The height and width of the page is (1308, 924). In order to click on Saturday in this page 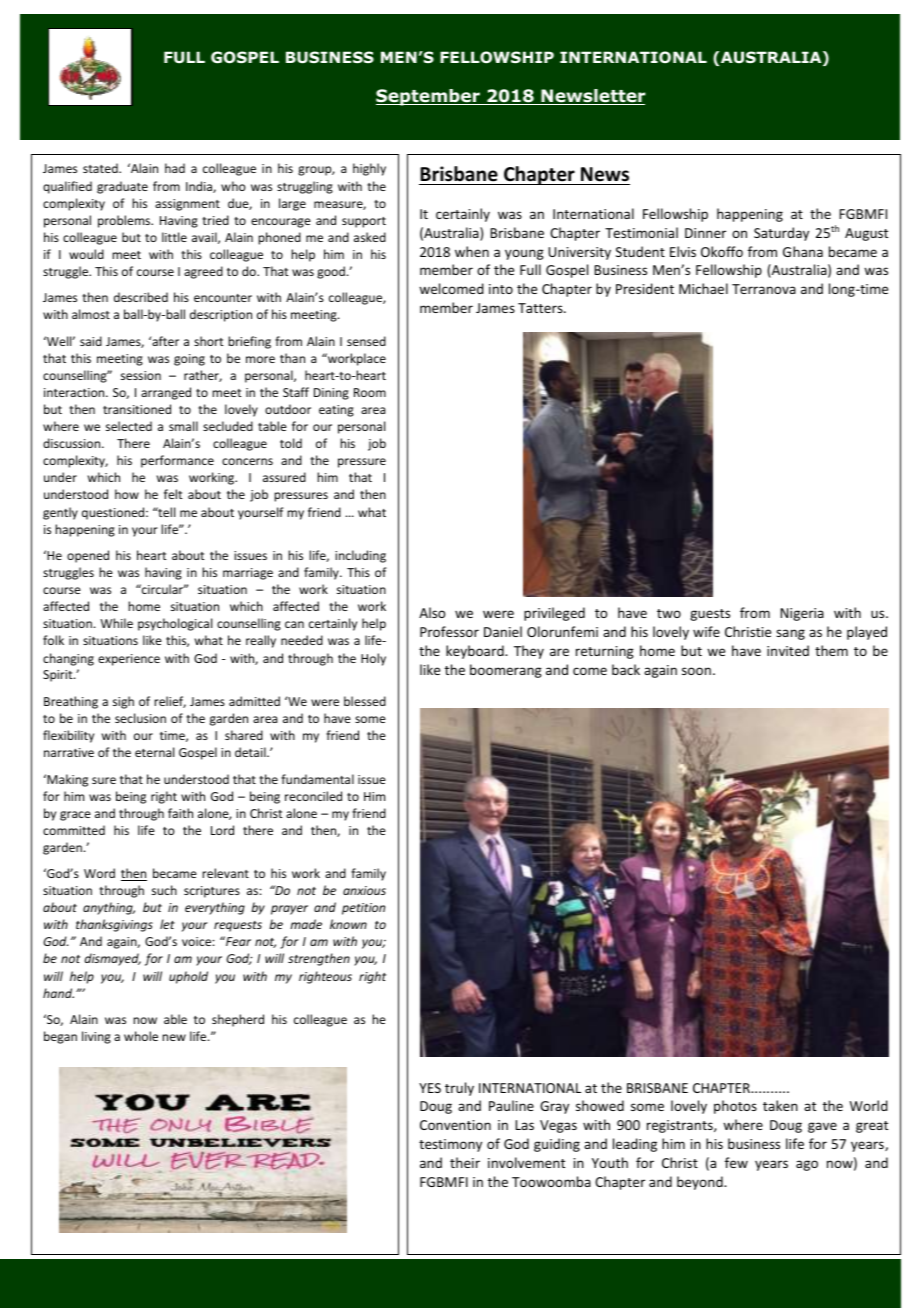, I will do `click(781, 234)`.
